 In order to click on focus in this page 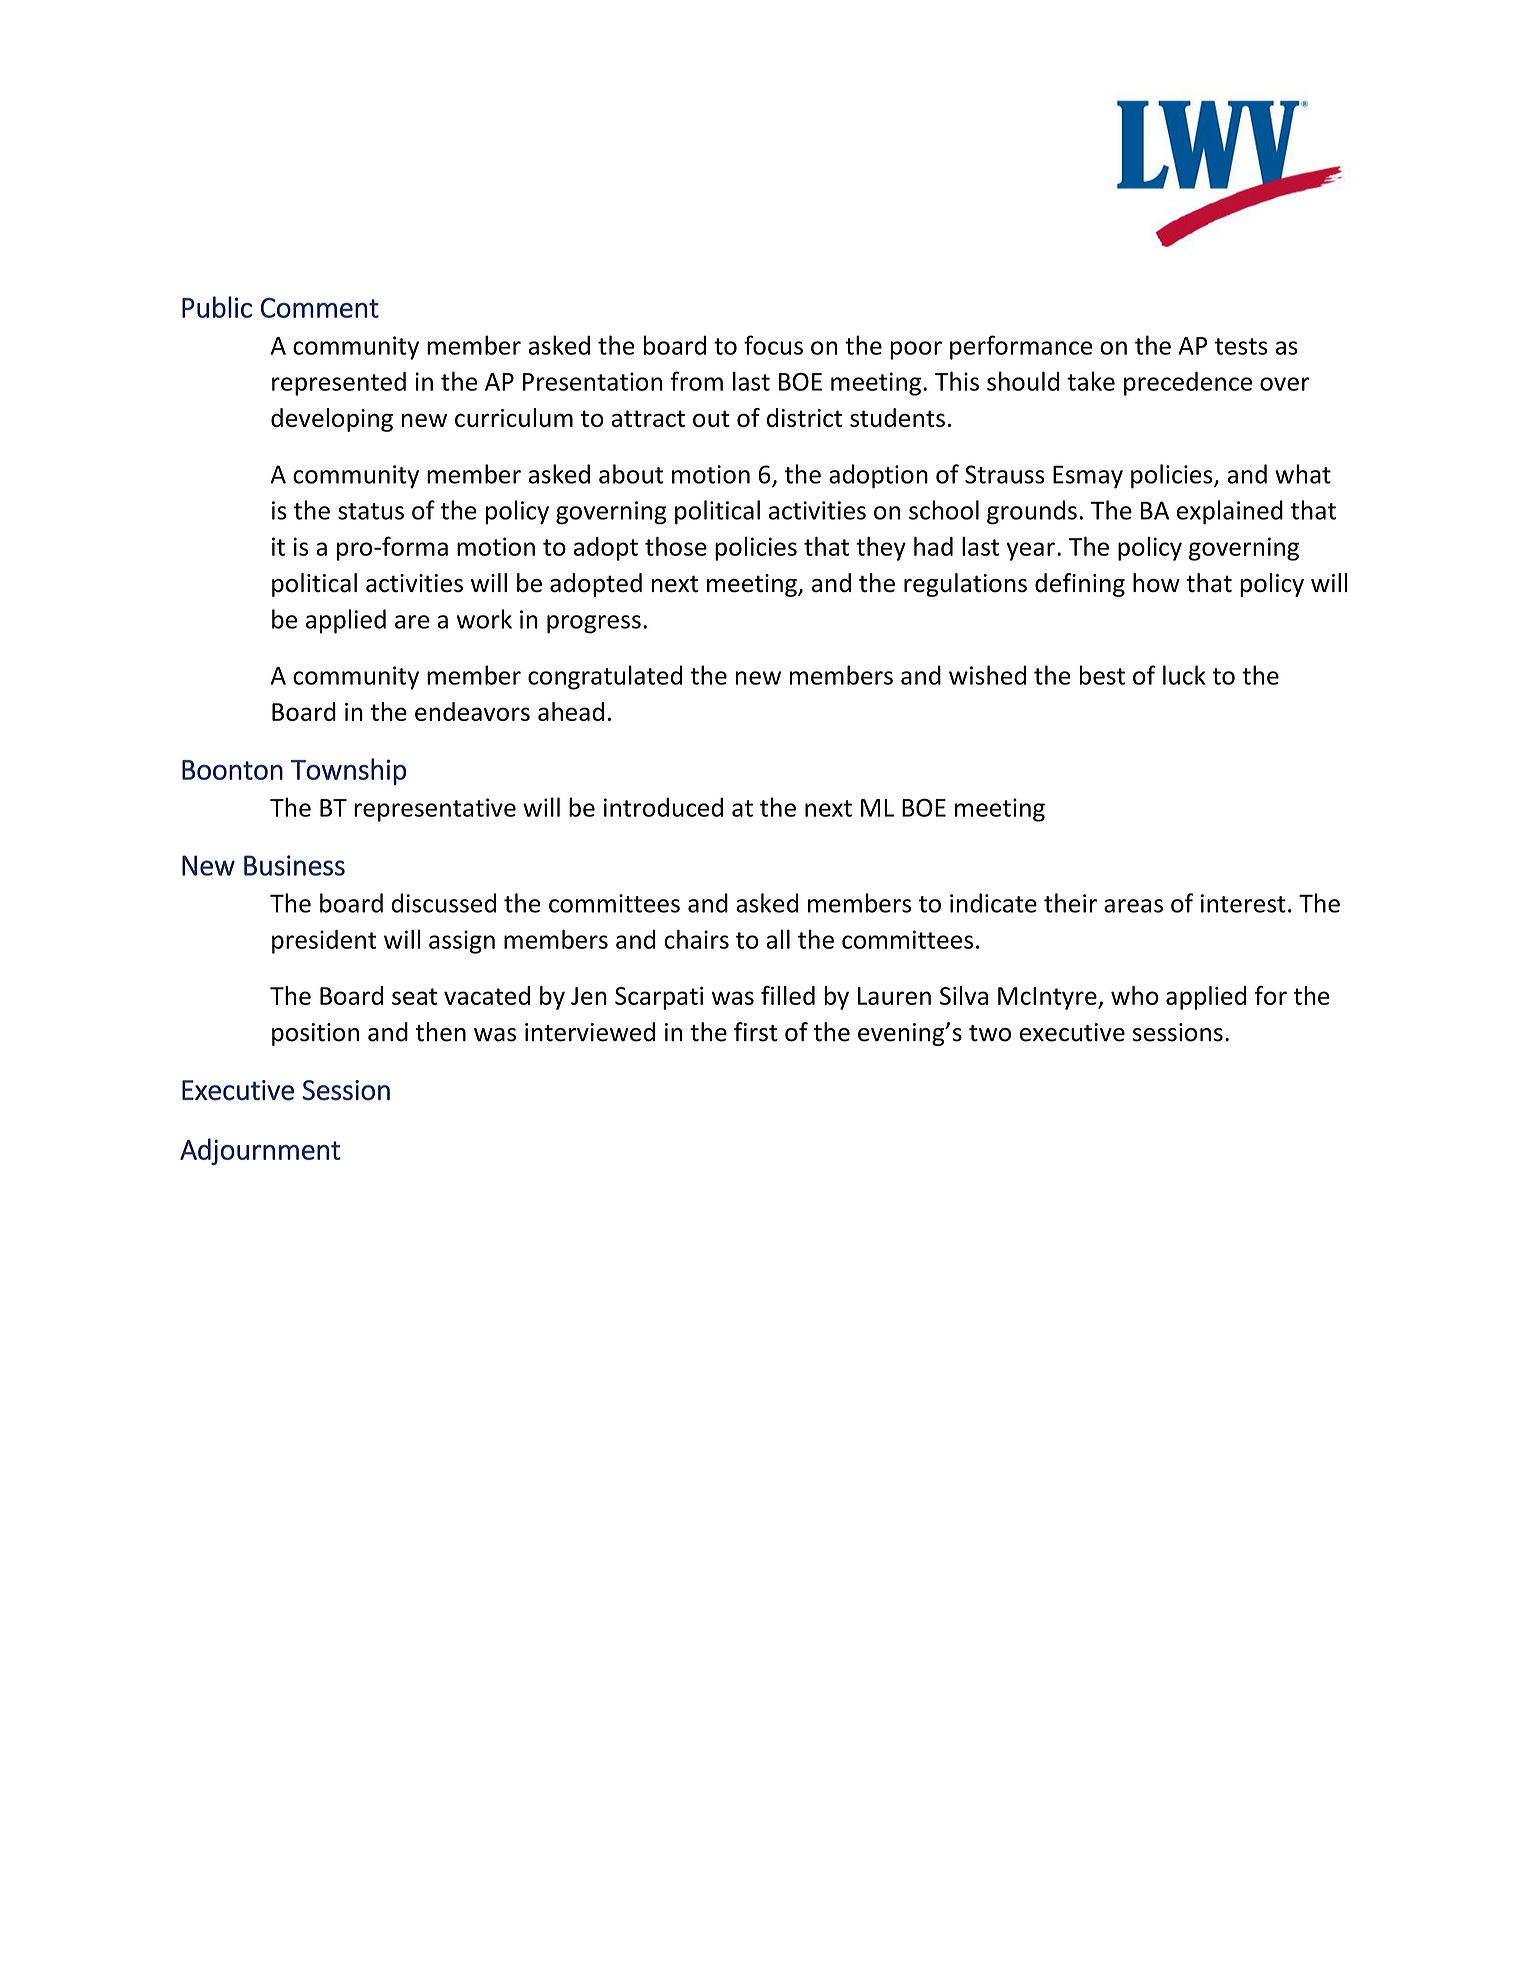, I will do `click(773, 345)`.
